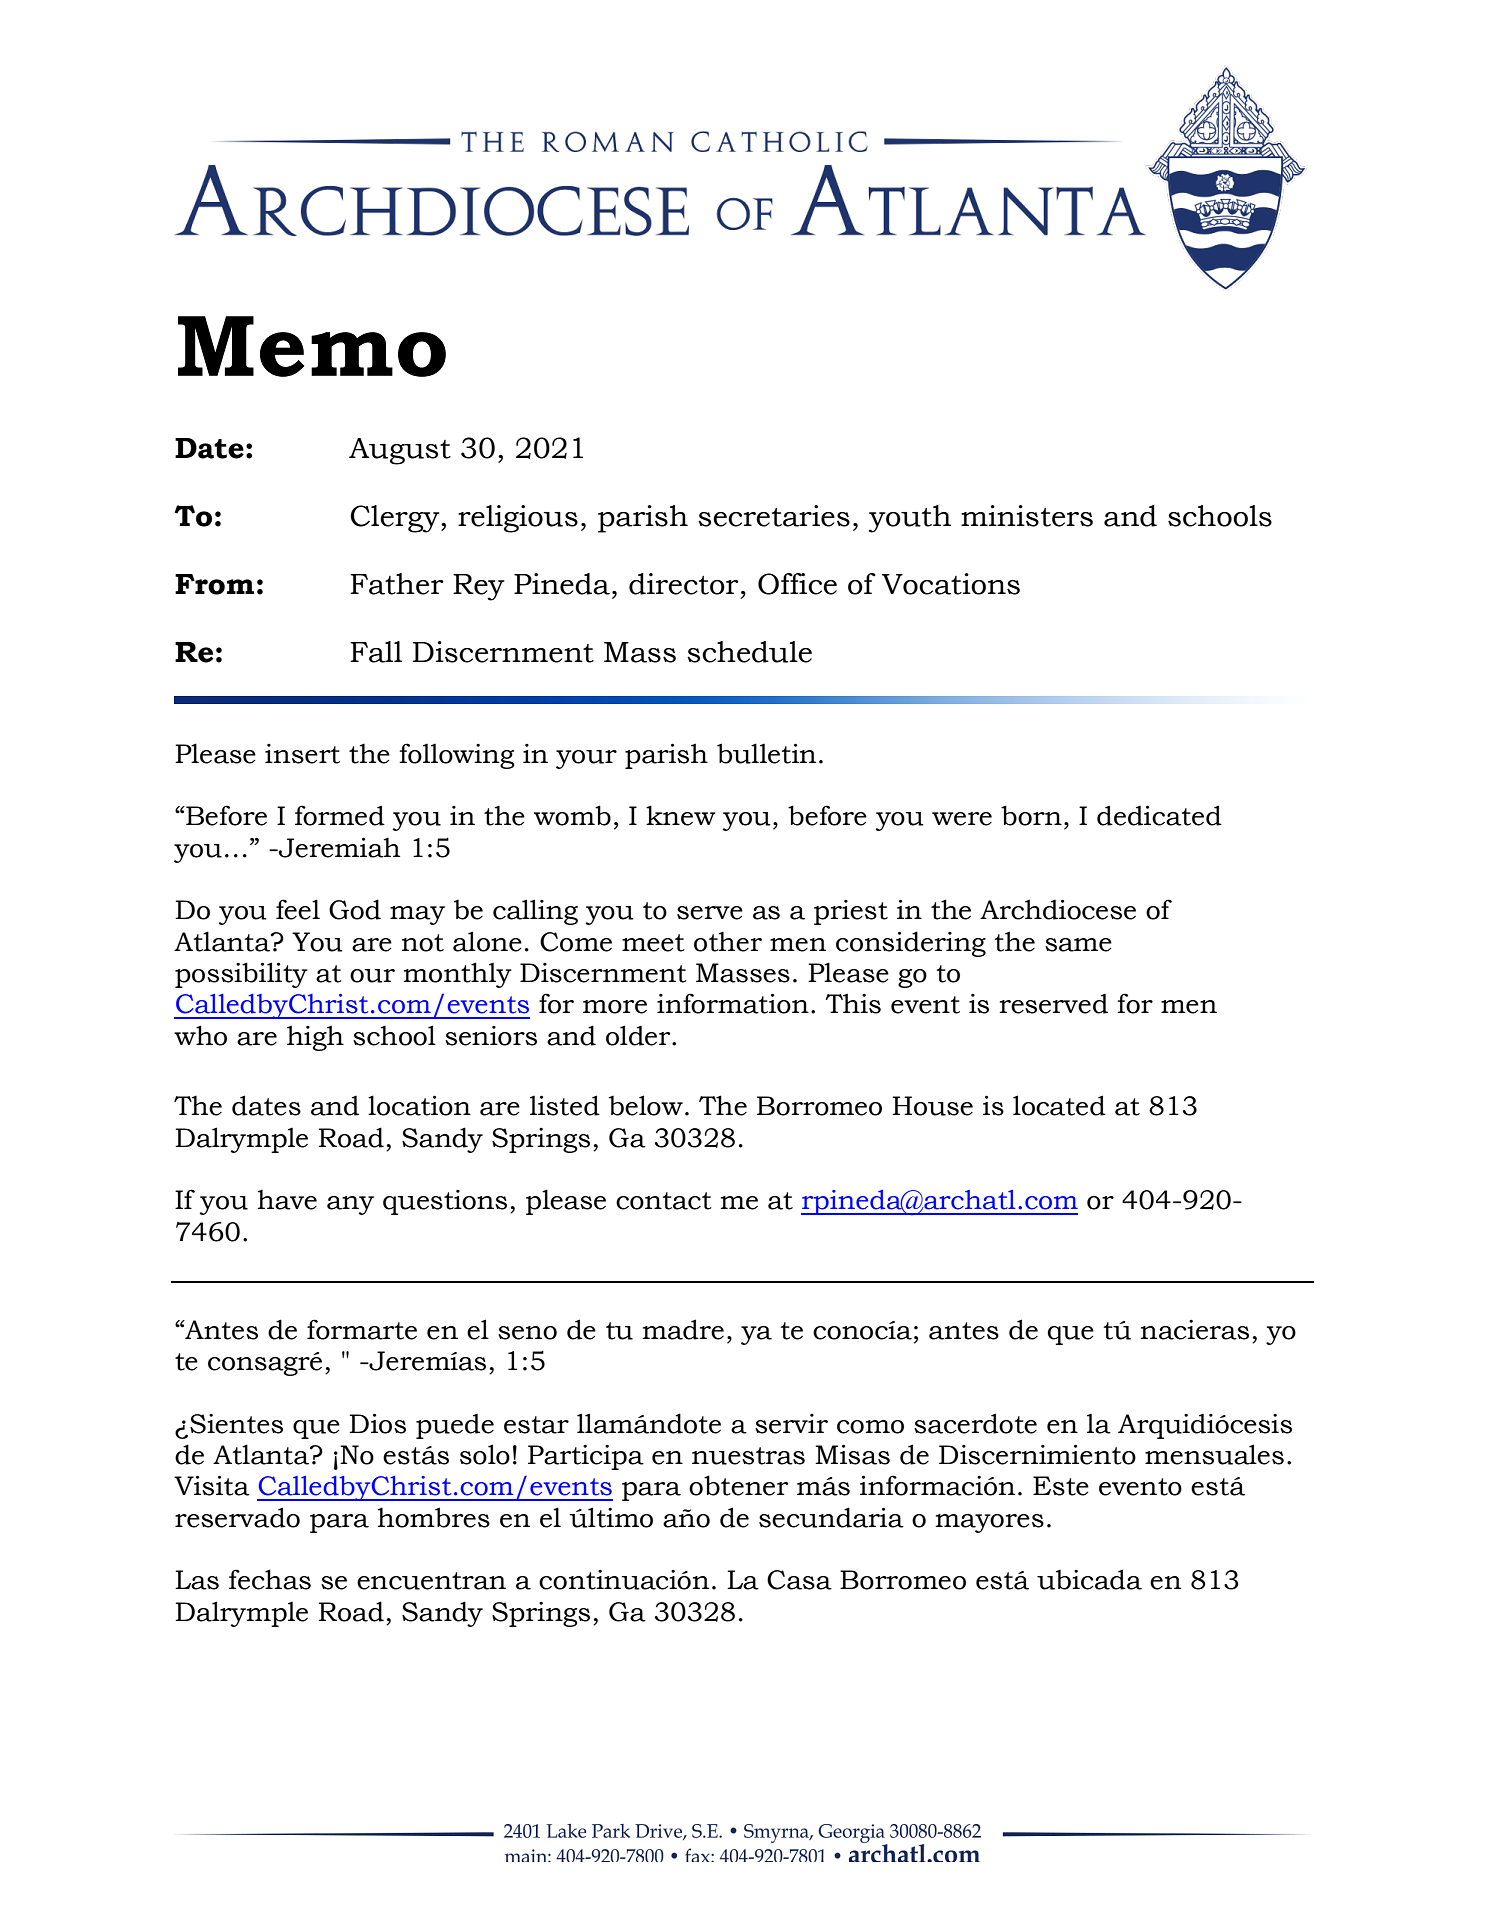  What do you see at coordinates (312, 346) in the page?
I see `Memo` at bounding box center [312, 346].
